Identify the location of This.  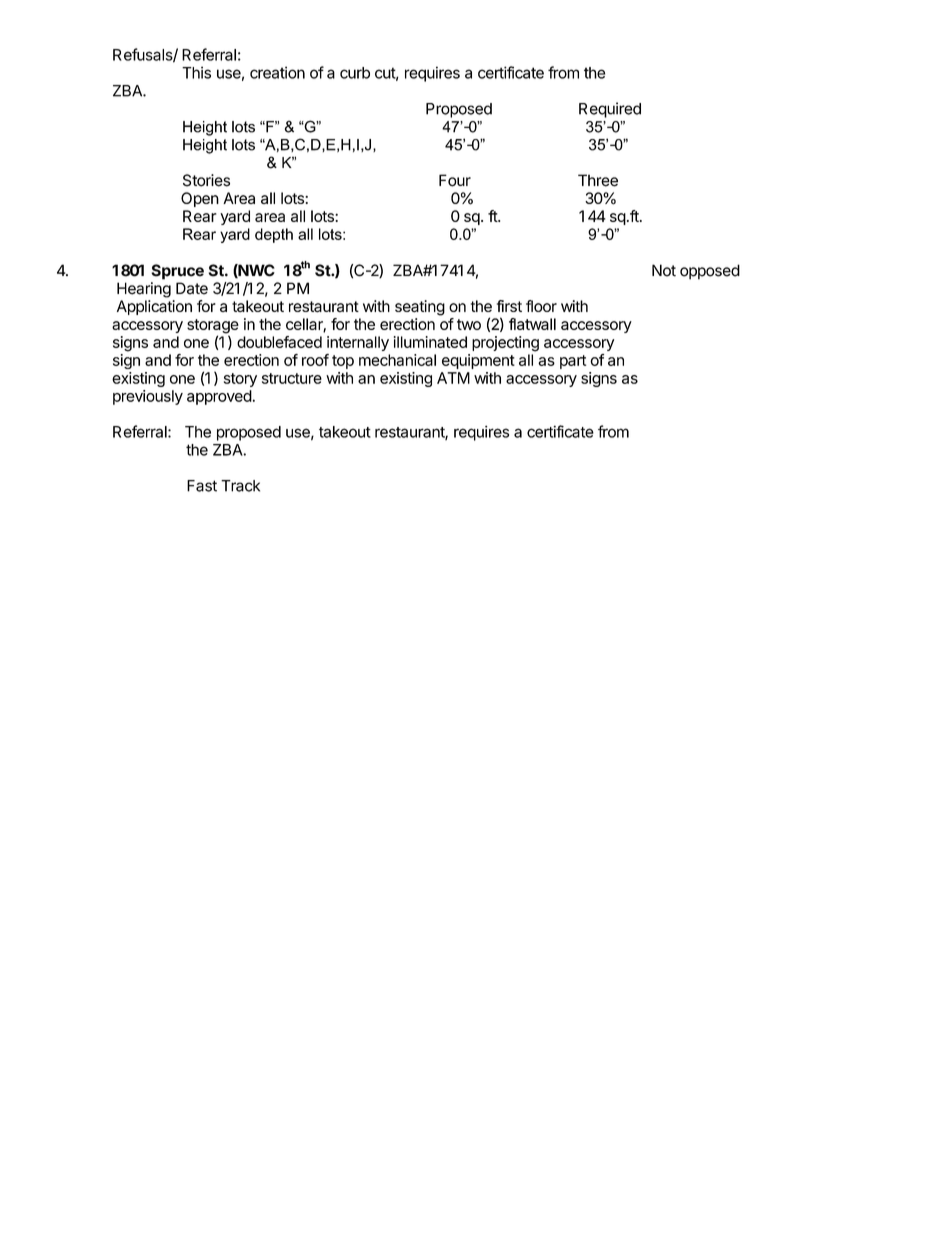
(196, 72).
